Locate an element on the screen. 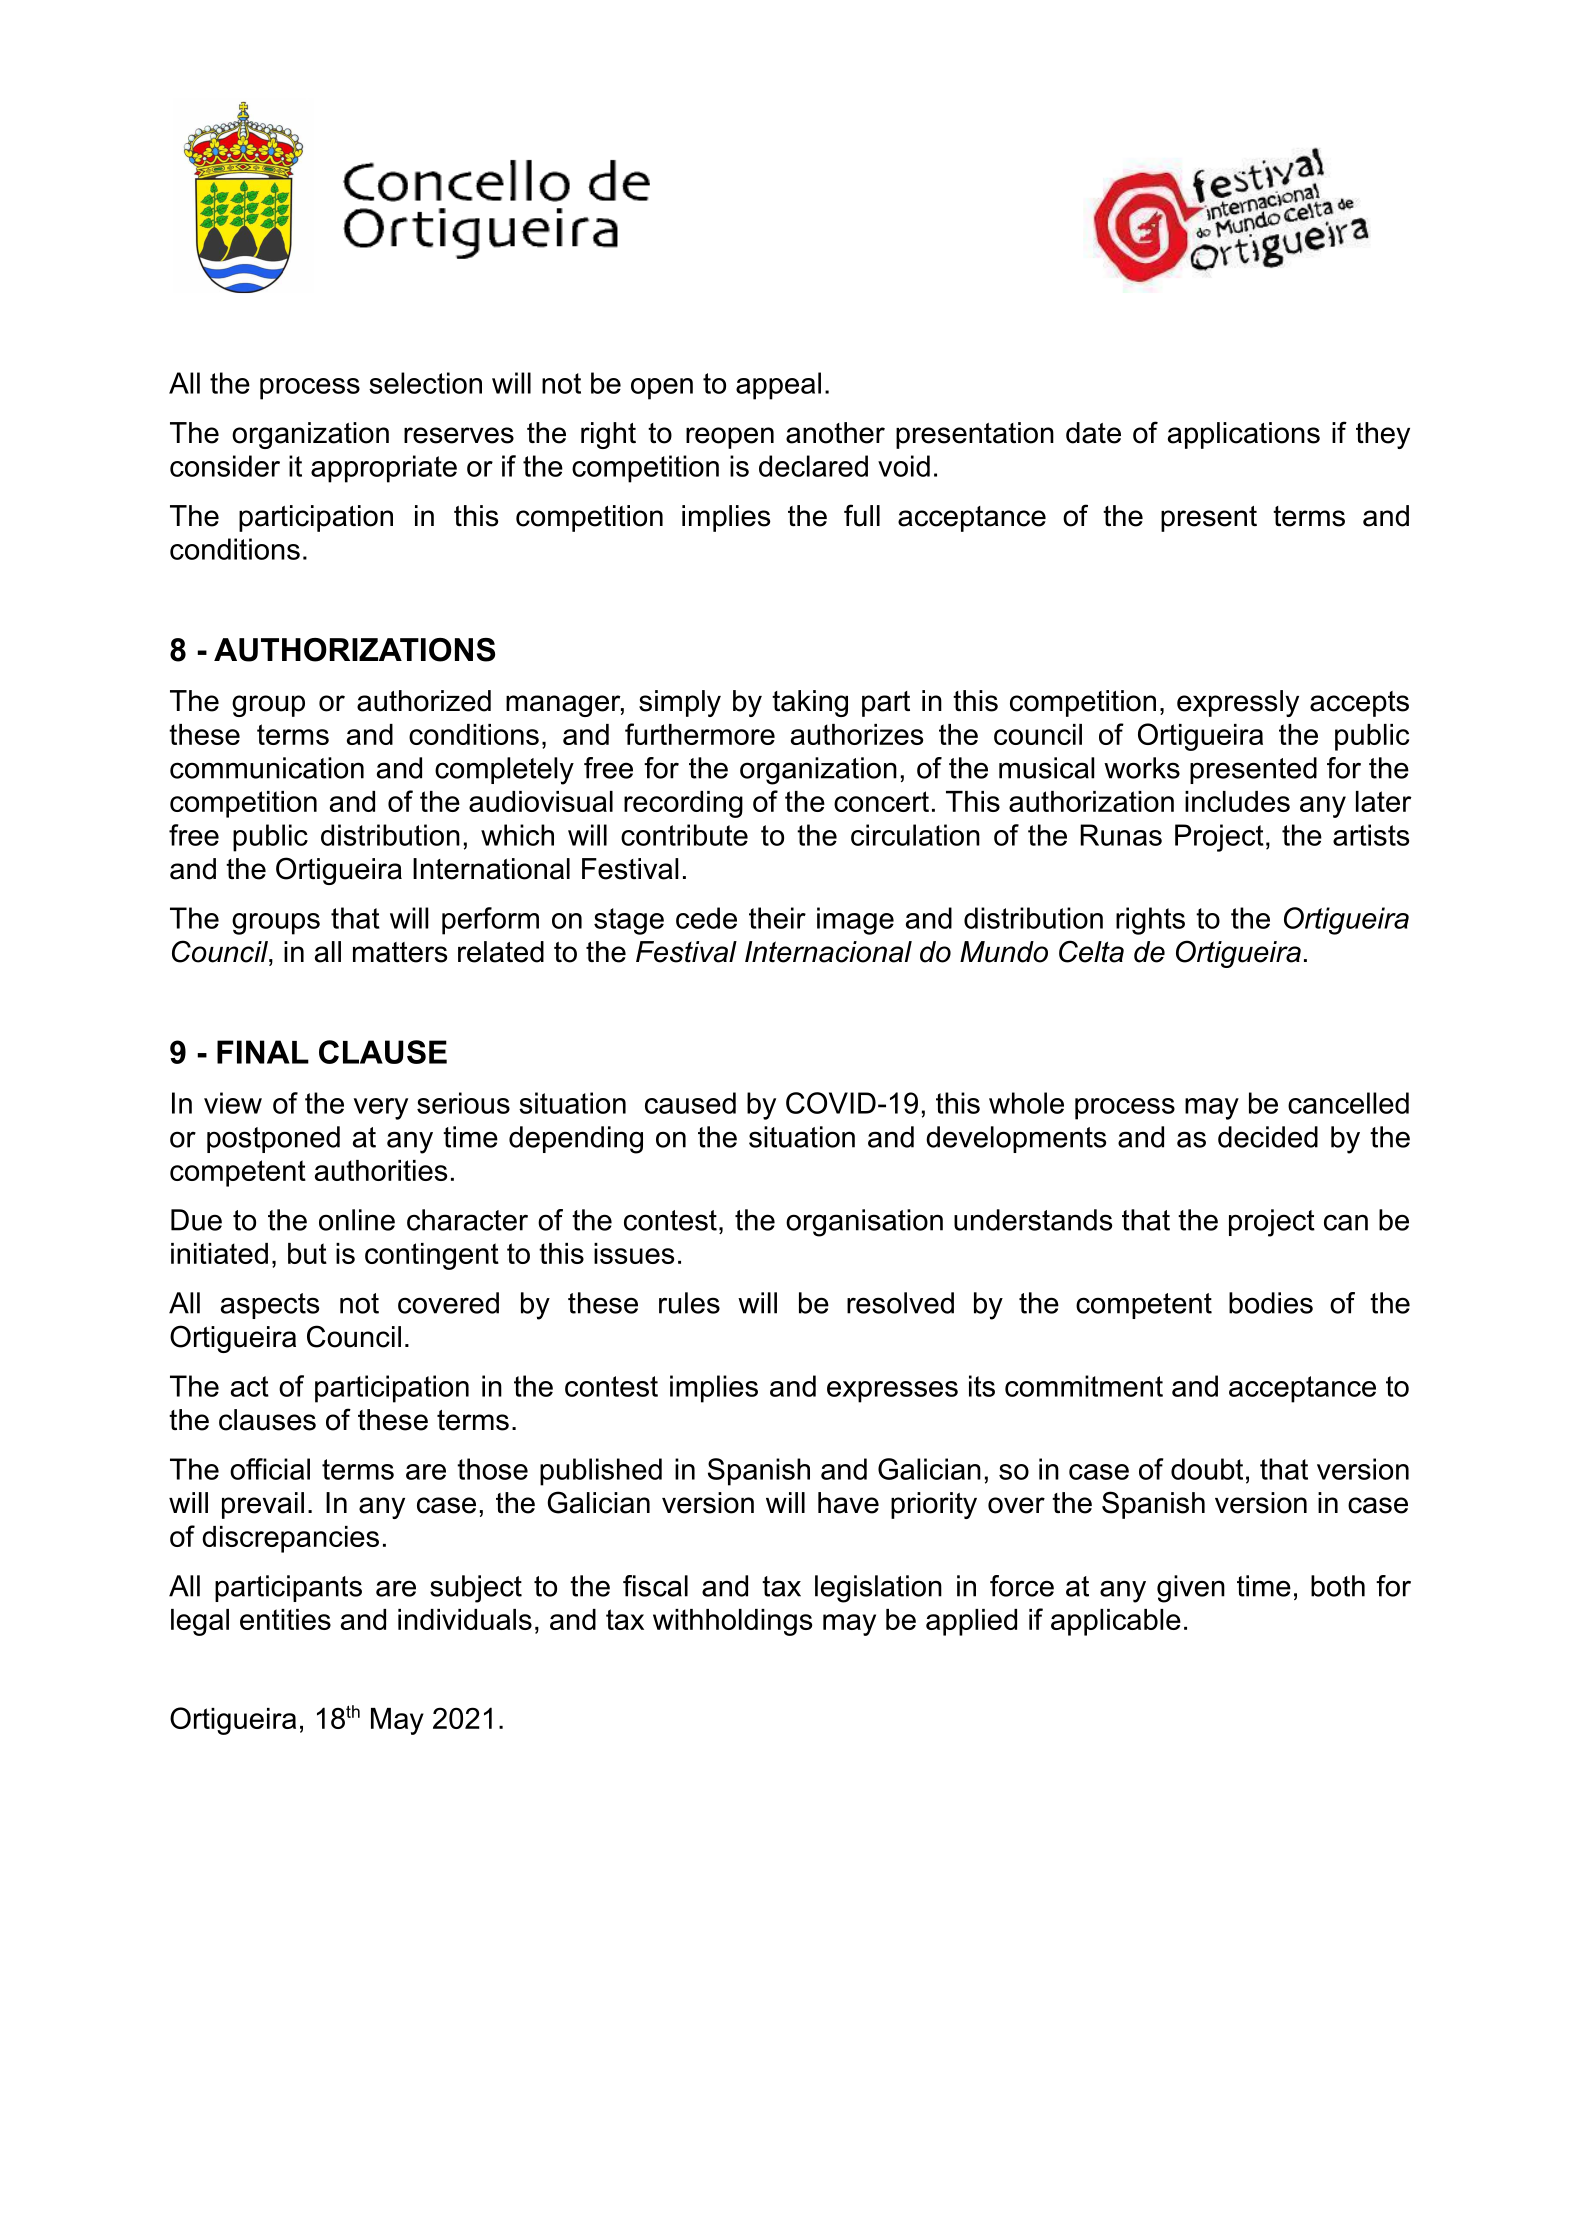 The width and height of the screenshot is (1582, 2235). entities is located at coordinates (285, 1619).
